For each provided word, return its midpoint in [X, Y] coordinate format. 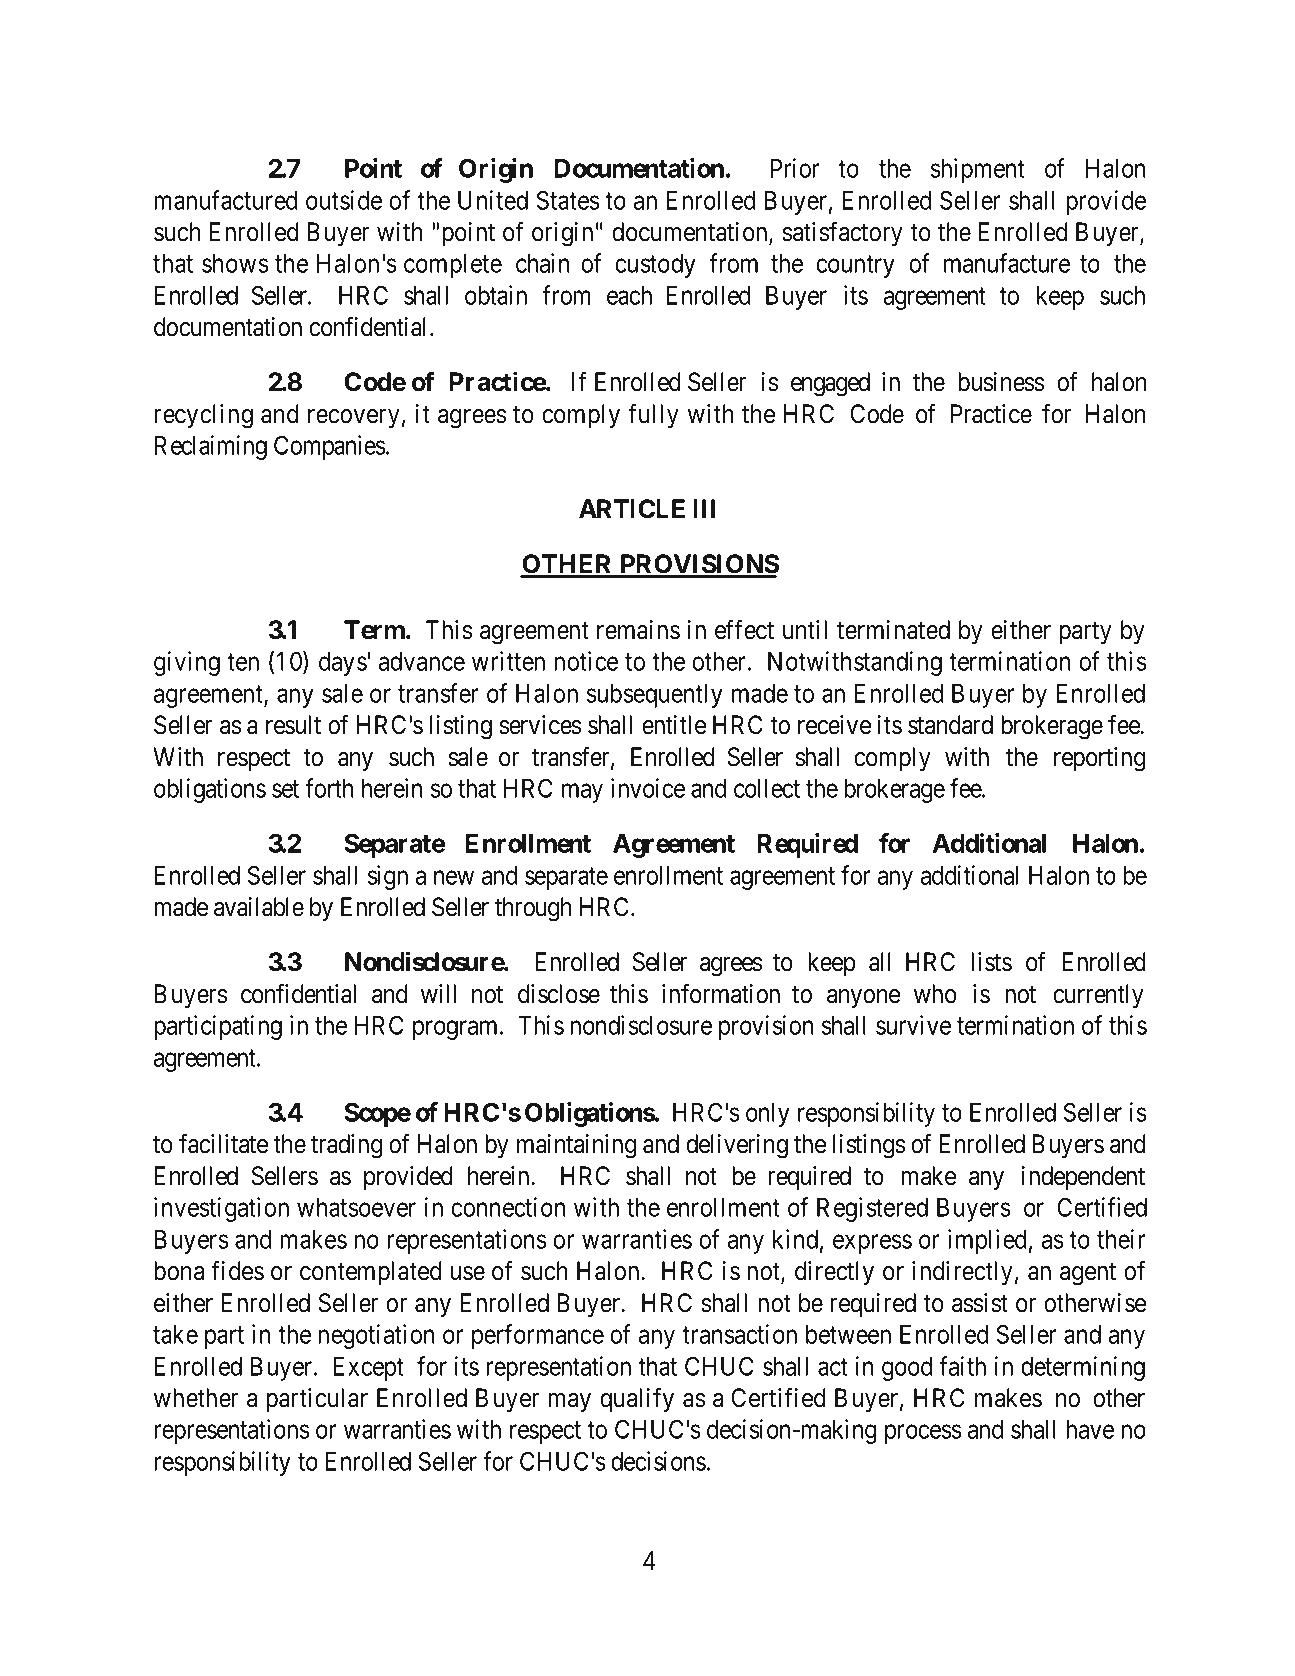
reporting [1099, 759]
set [285, 789]
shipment [978, 170]
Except [369, 1369]
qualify [637, 1400]
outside [344, 200]
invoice [648, 788]
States [568, 200]
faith [962, 1366]
